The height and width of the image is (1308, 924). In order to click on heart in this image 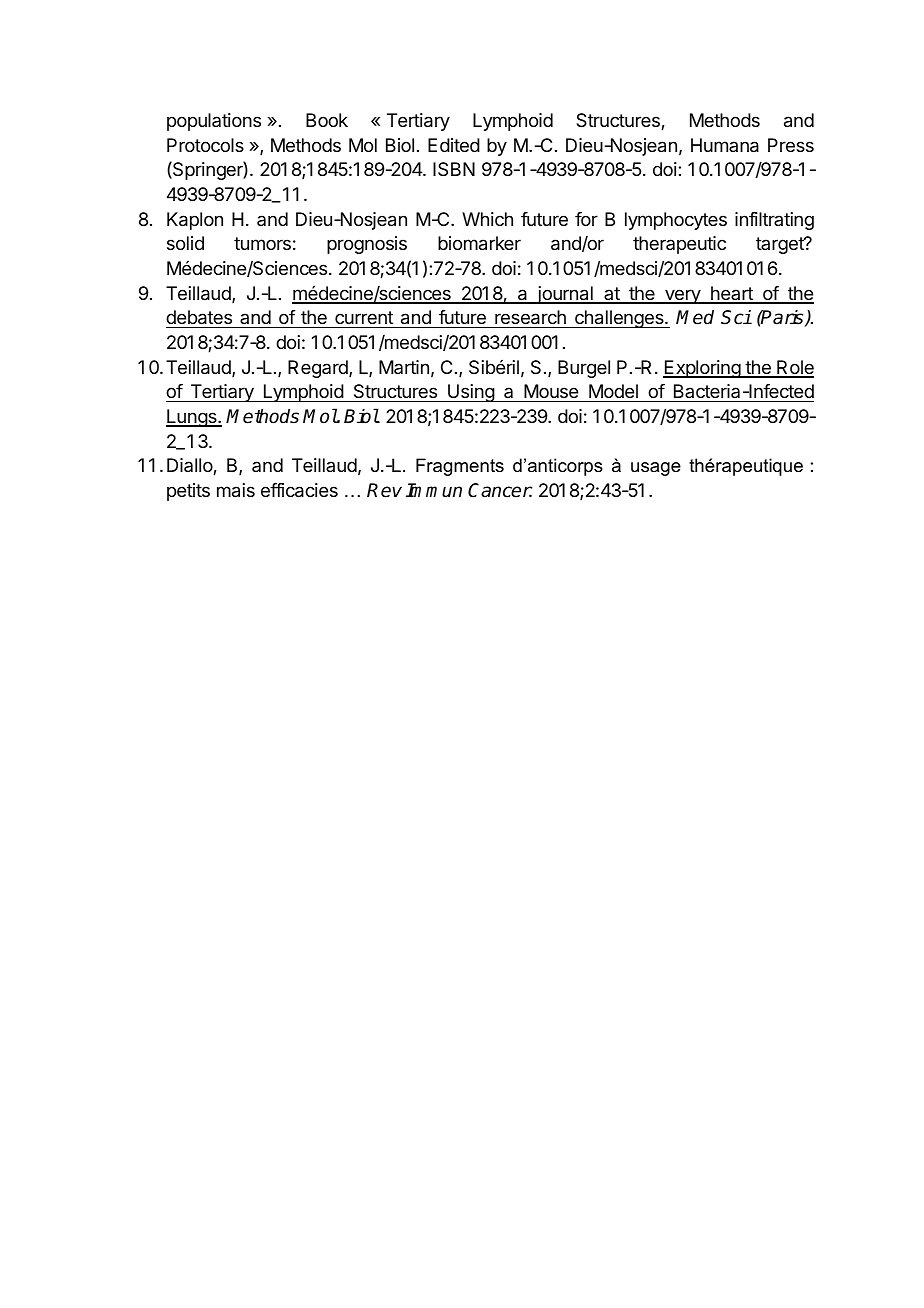, I will do `click(732, 294)`.
